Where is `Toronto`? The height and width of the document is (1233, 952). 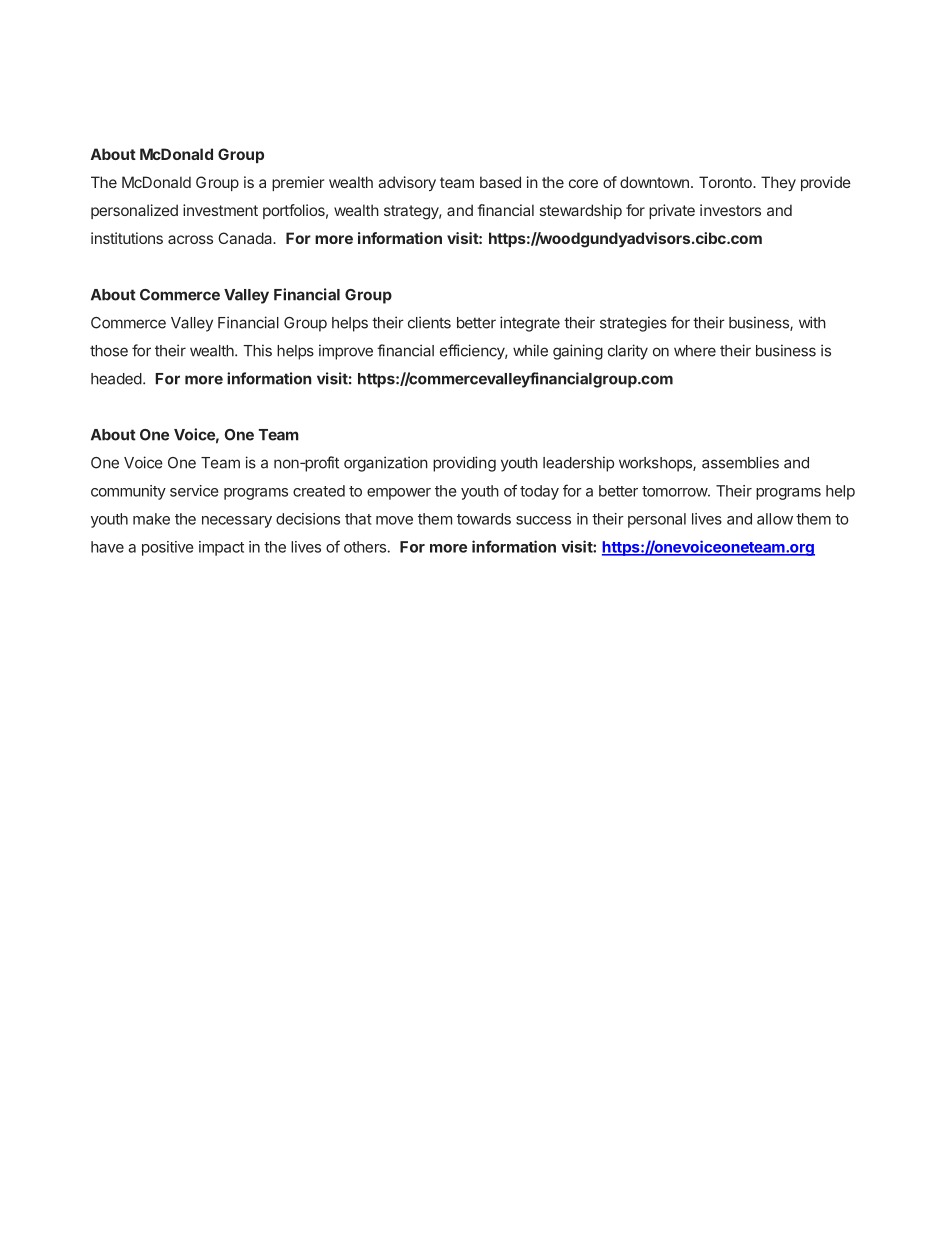
Toronto is located at coordinates (726, 182).
